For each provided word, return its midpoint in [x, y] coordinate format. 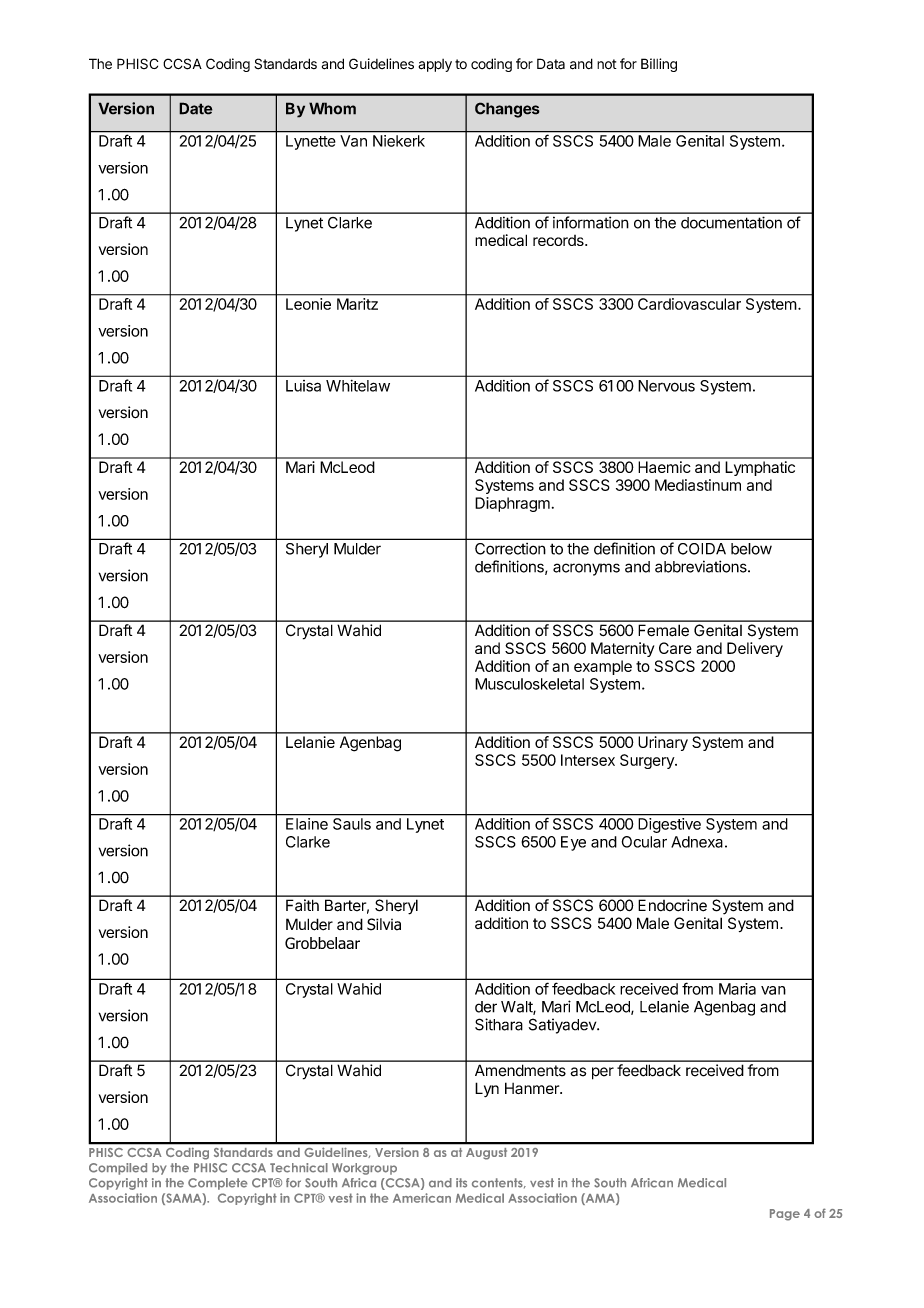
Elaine [307, 824]
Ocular [644, 842]
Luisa [303, 386]
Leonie [308, 304]
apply [435, 65]
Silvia [384, 924]
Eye [573, 843]
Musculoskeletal [529, 684]
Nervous [666, 386]
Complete [217, 1184]
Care [675, 648]
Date [196, 108]
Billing [659, 65]
